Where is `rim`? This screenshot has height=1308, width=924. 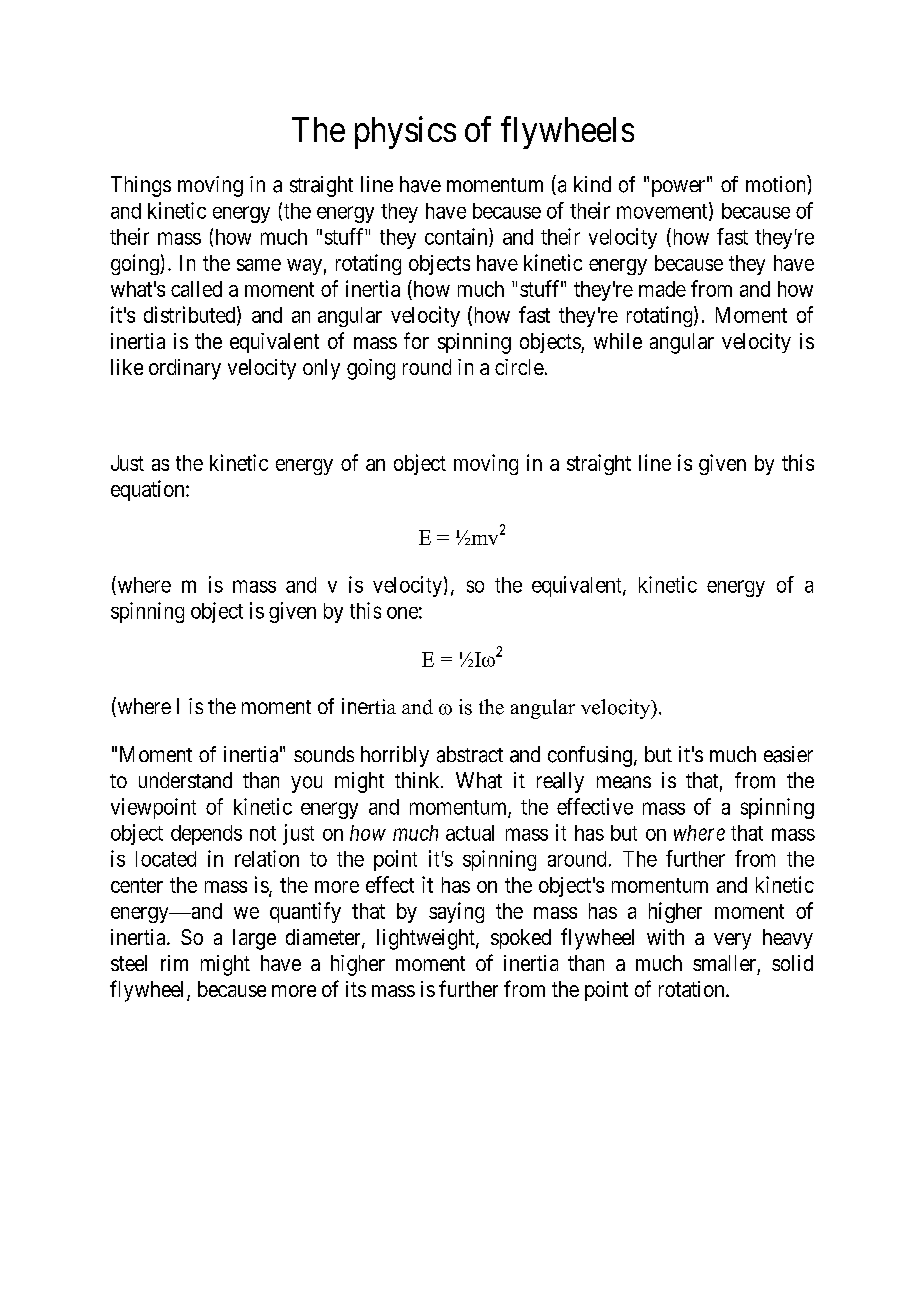 rim is located at coordinates (174, 963).
